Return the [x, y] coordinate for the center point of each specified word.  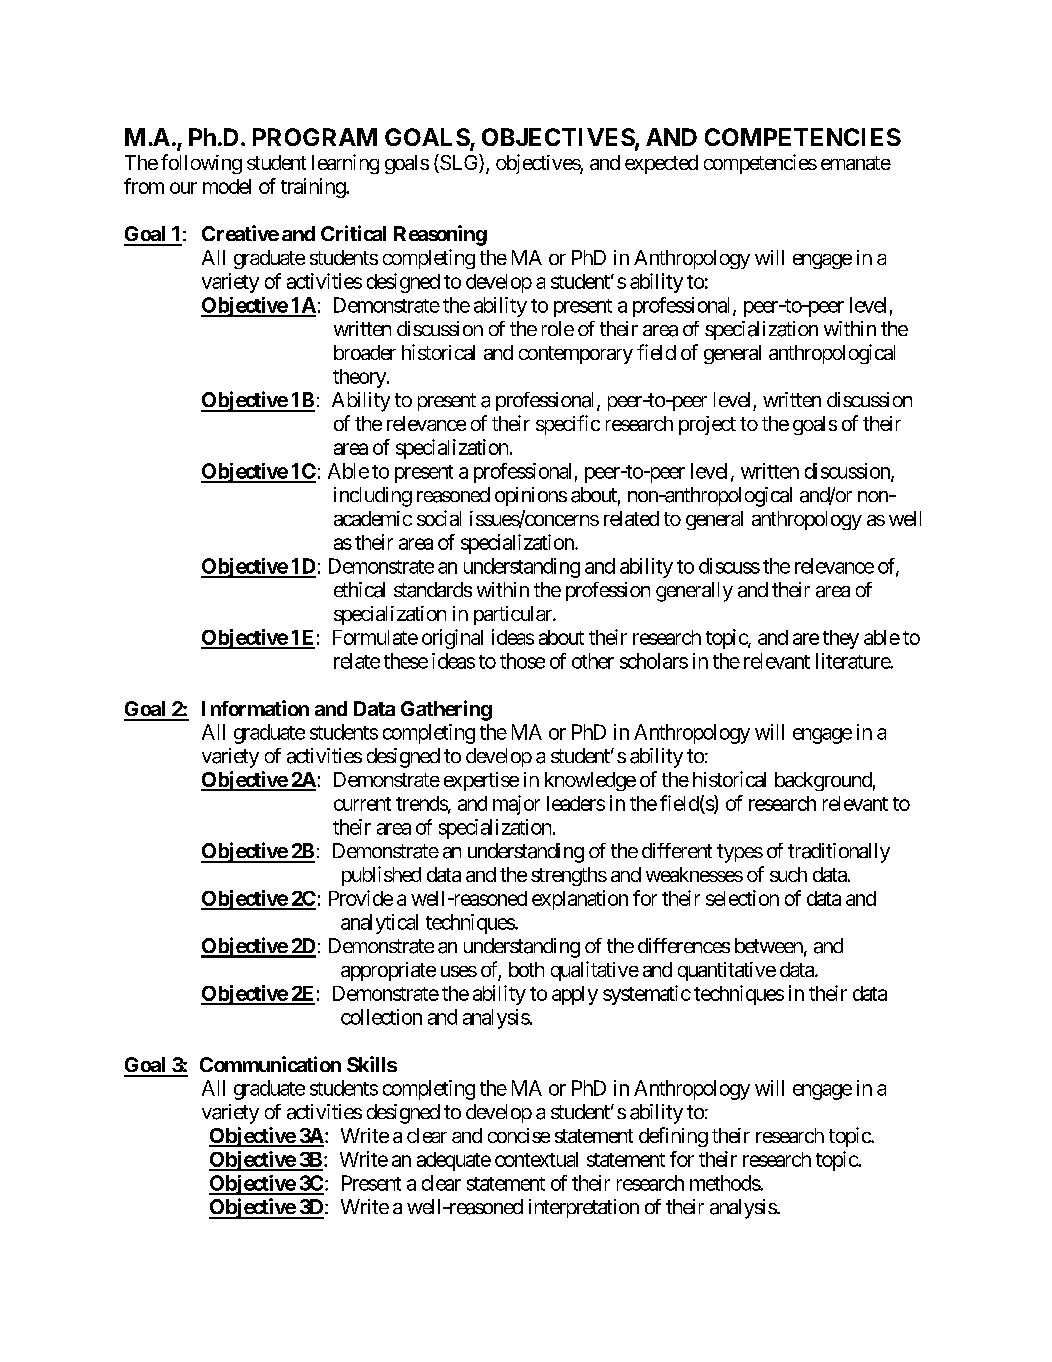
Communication [270, 1064]
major [516, 805]
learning [345, 164]
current [362, 804]
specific [568, 425]
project [707, 425]
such [788, 874]
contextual [536, 1159]
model [227, 186]
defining [673, 1137]
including [373, 497]
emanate [856, 163]
